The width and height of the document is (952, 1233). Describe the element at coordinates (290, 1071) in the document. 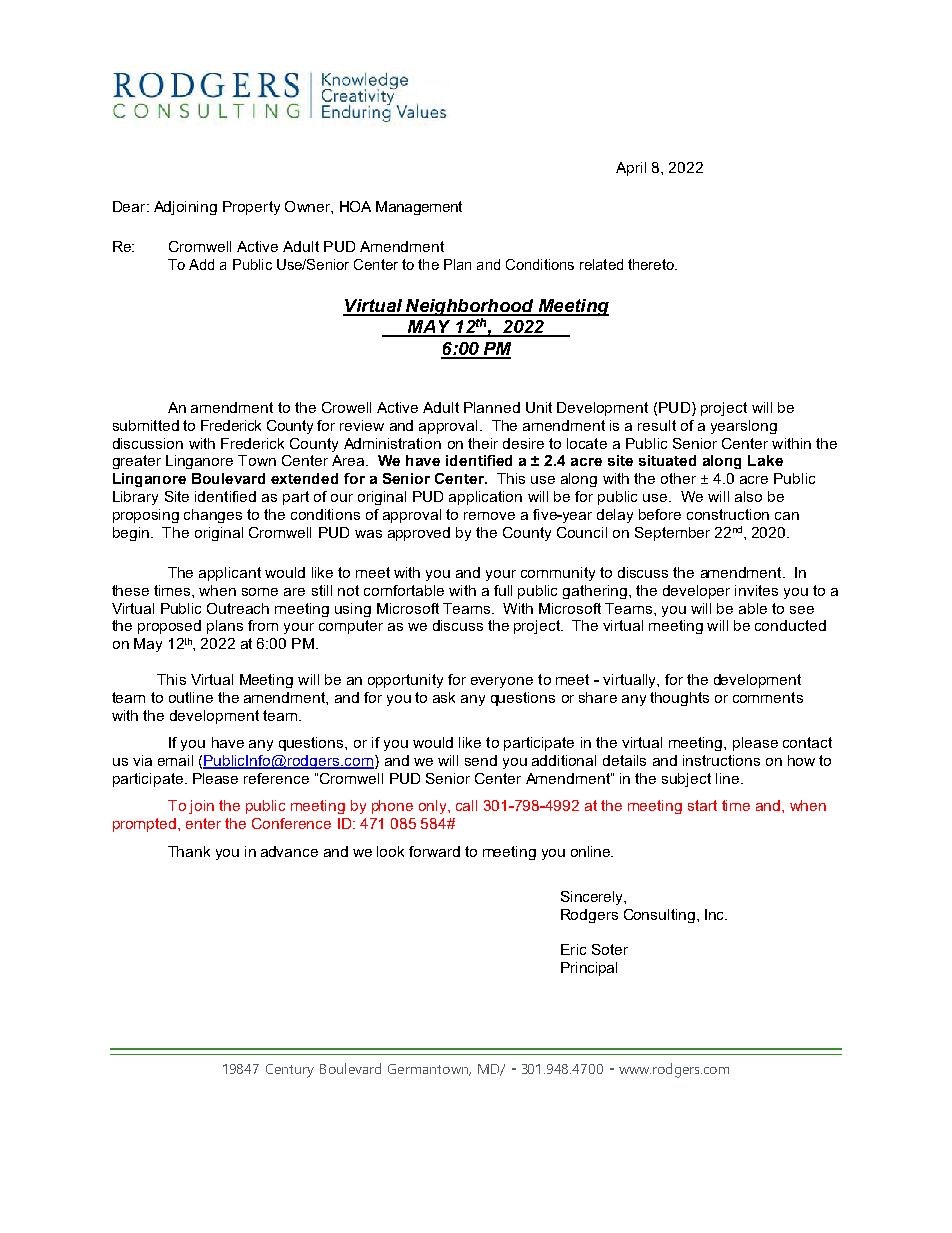

I see `Century` at that location.
